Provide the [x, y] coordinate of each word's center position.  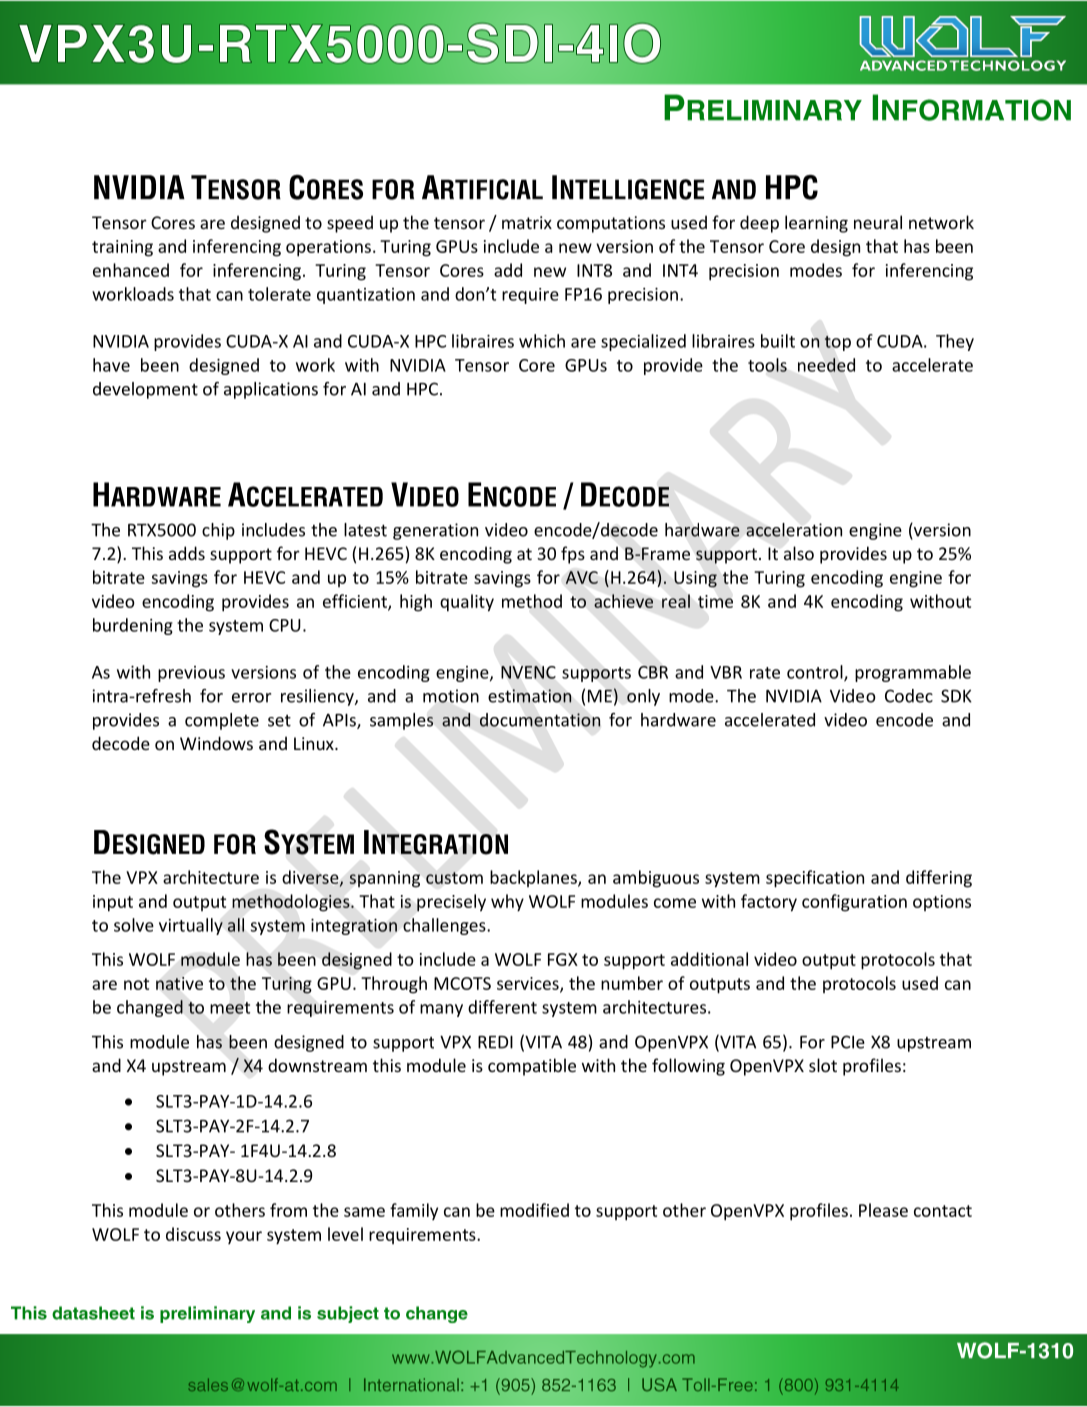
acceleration [794, 530]
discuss [193, 1234]
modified [534, 1210]
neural [878, 222]
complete [222, 721]
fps [573, 555]
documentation [540, 720]
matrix [527, 222]
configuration [854, 903]
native [179, 983]
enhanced [131, 270]
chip [218, 531]
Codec [909, 696]
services [529, 984]
